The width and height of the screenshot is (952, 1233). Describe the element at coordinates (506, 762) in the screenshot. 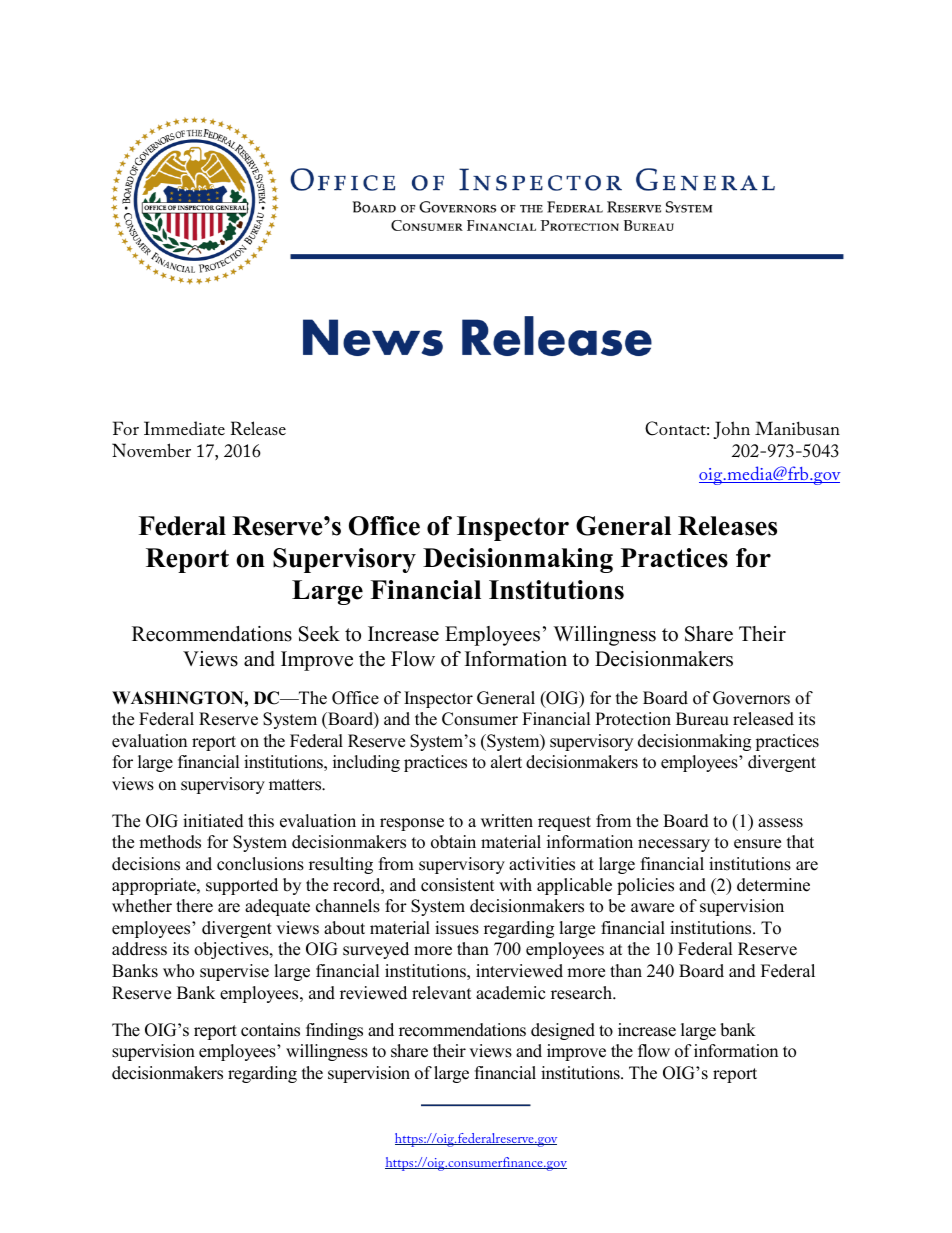

I see `alert` at that location.
